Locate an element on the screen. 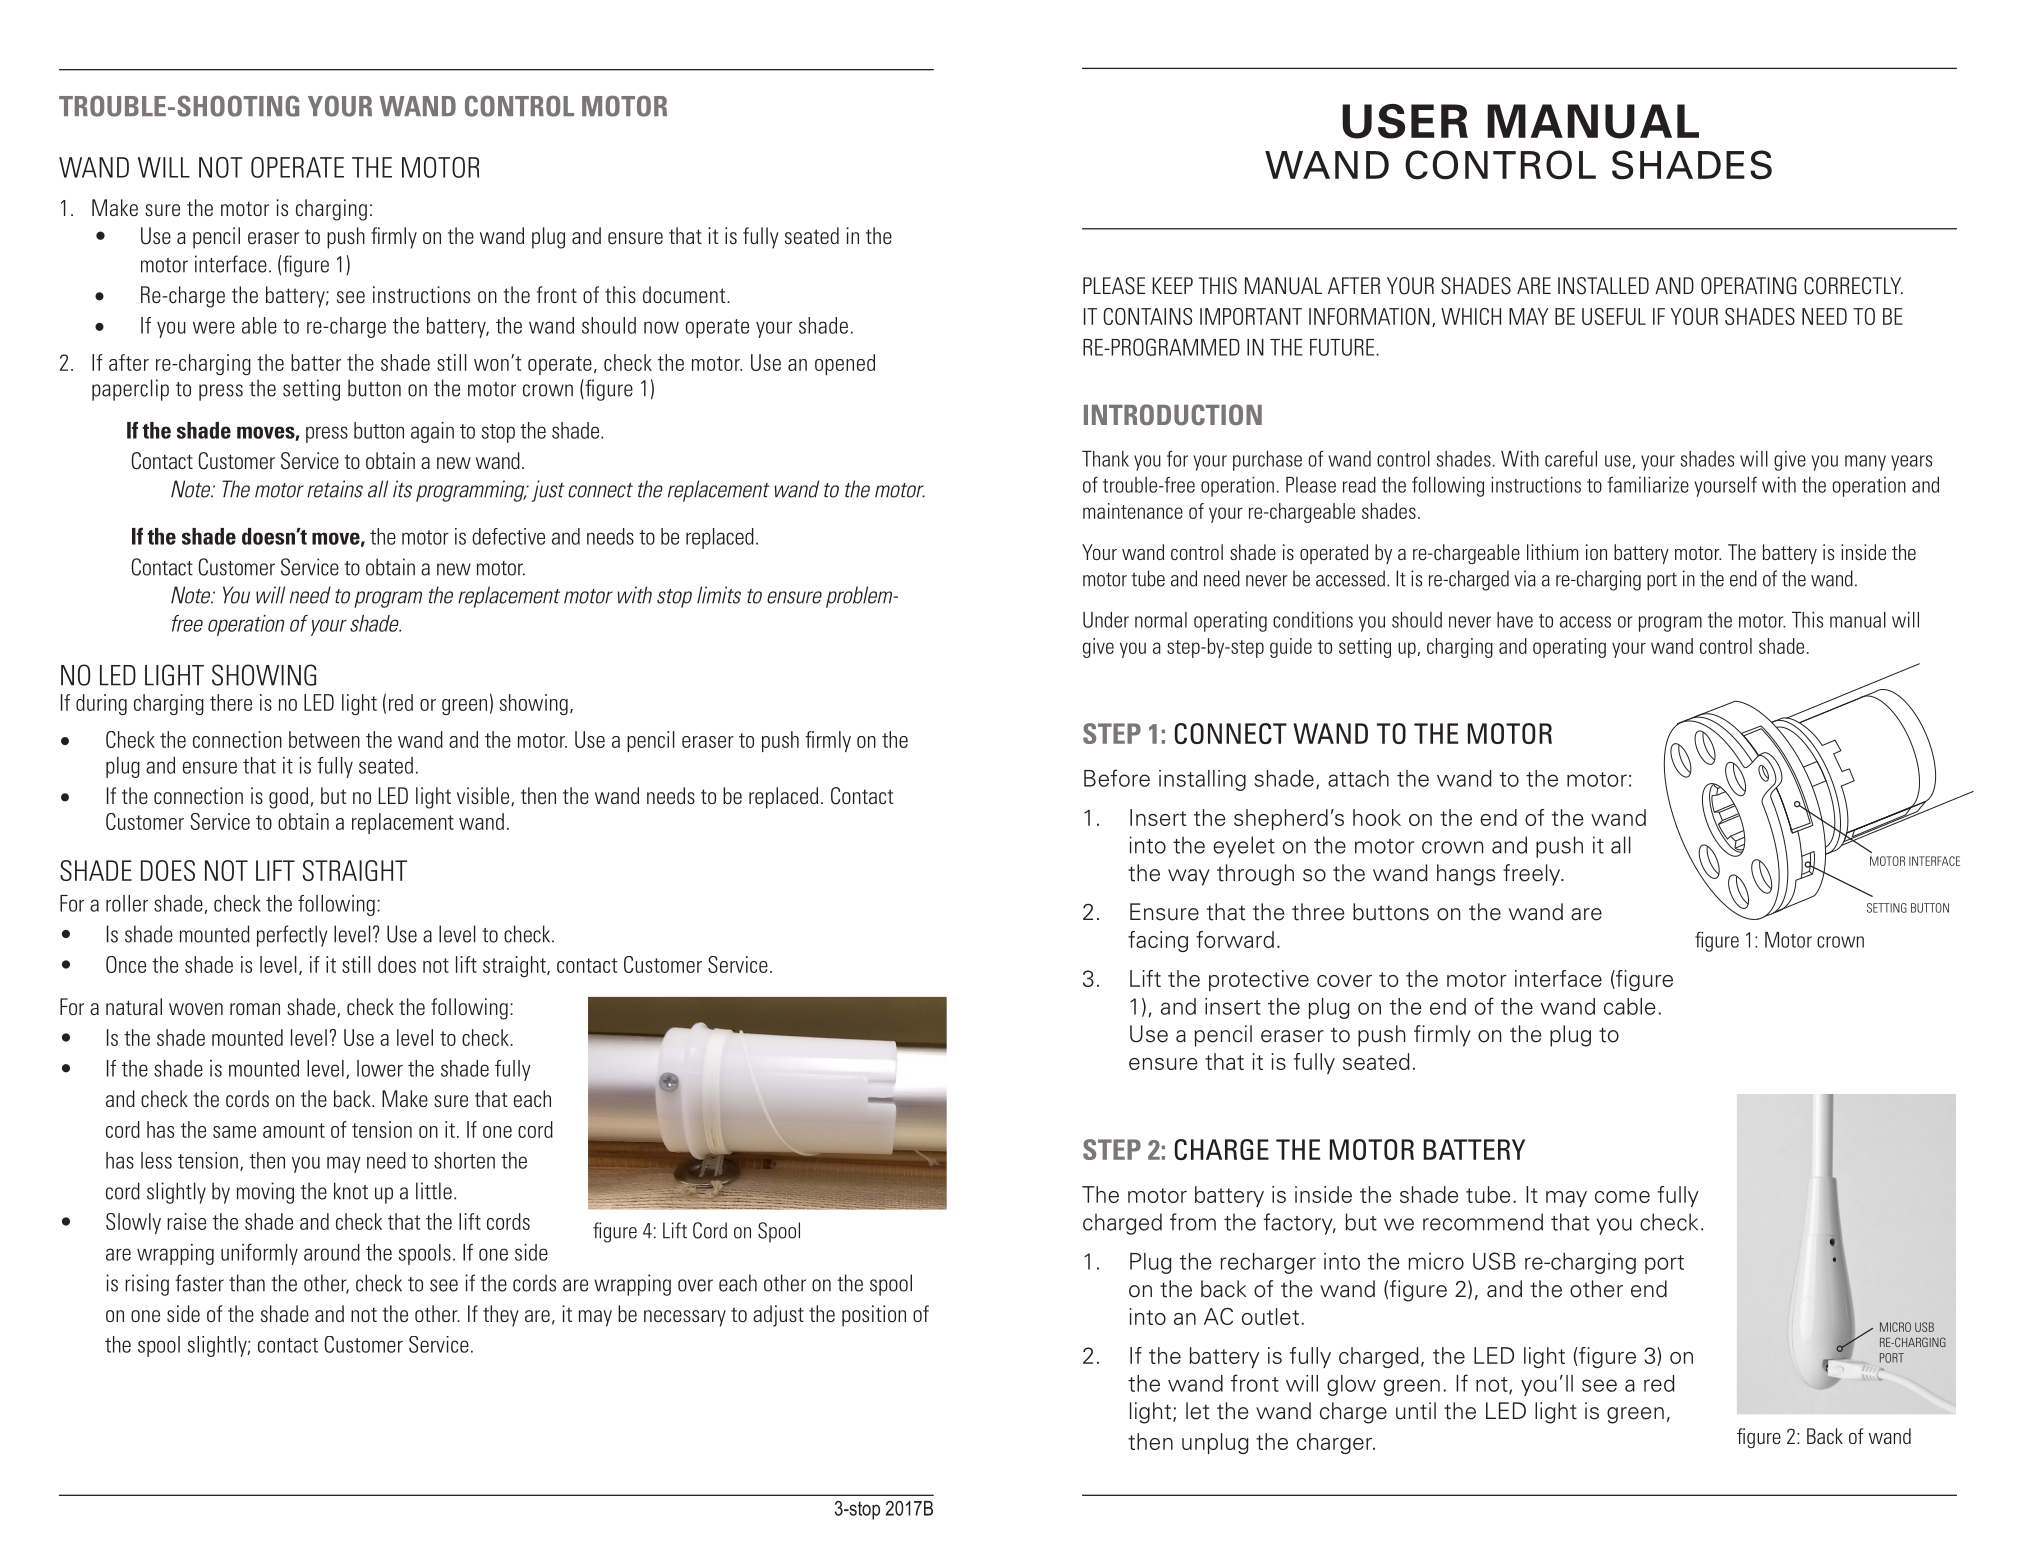 This screenshot has height=1565, width=2026. attach is located at coordinates (1358, 778).
